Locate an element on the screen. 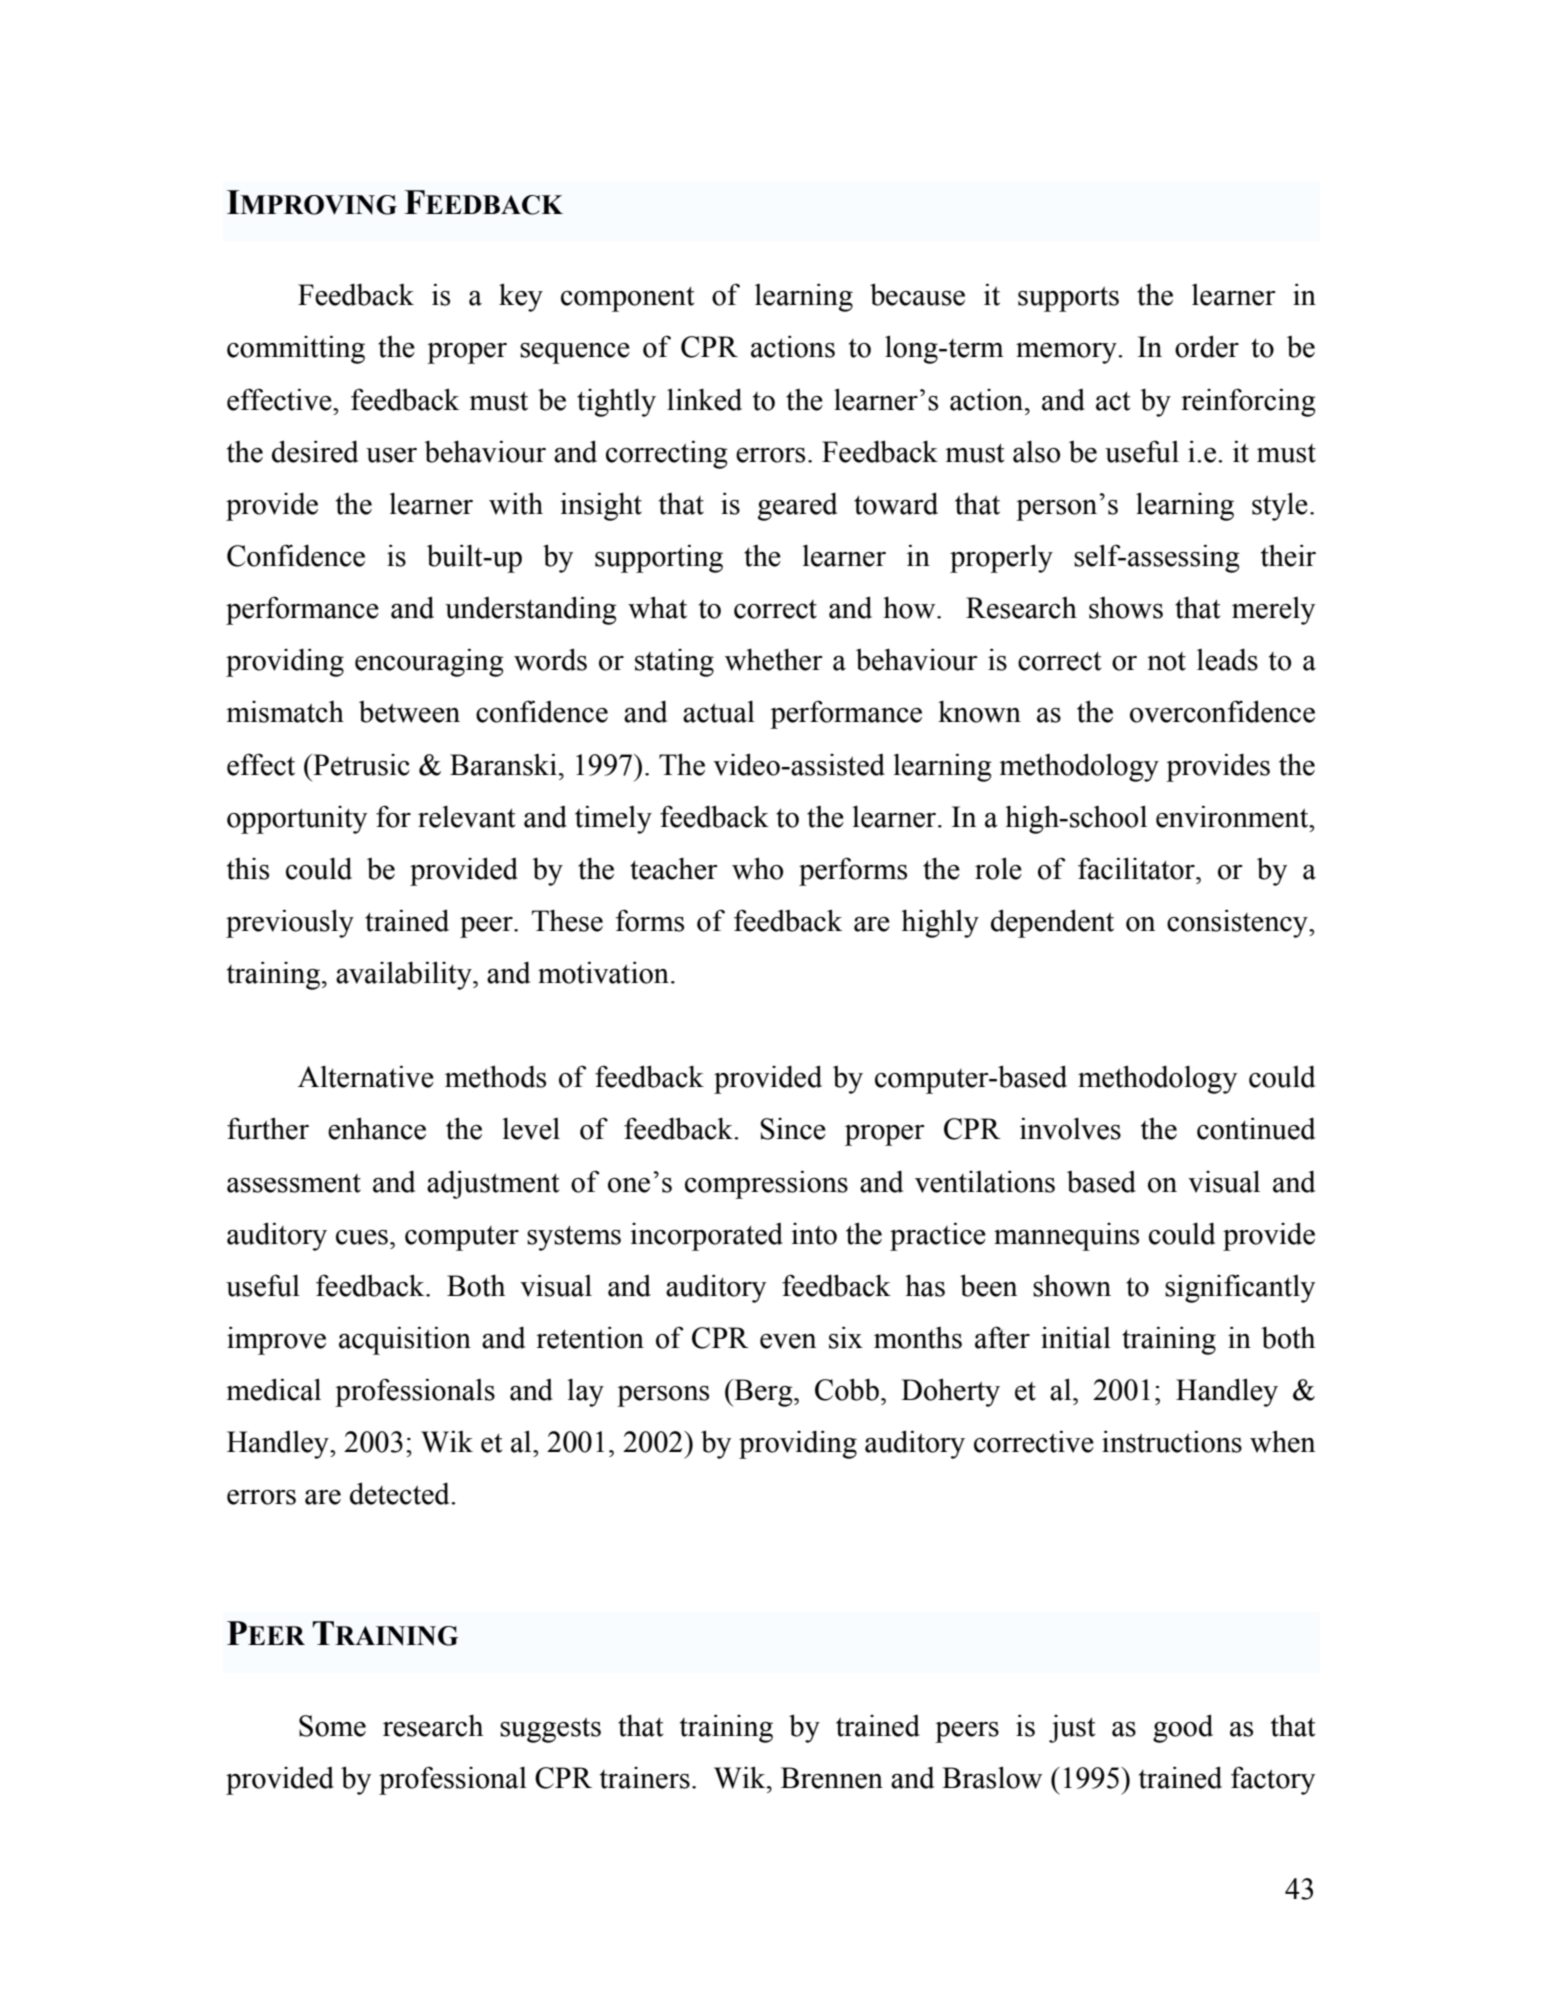  whether is located at coordinates (774, 659).
